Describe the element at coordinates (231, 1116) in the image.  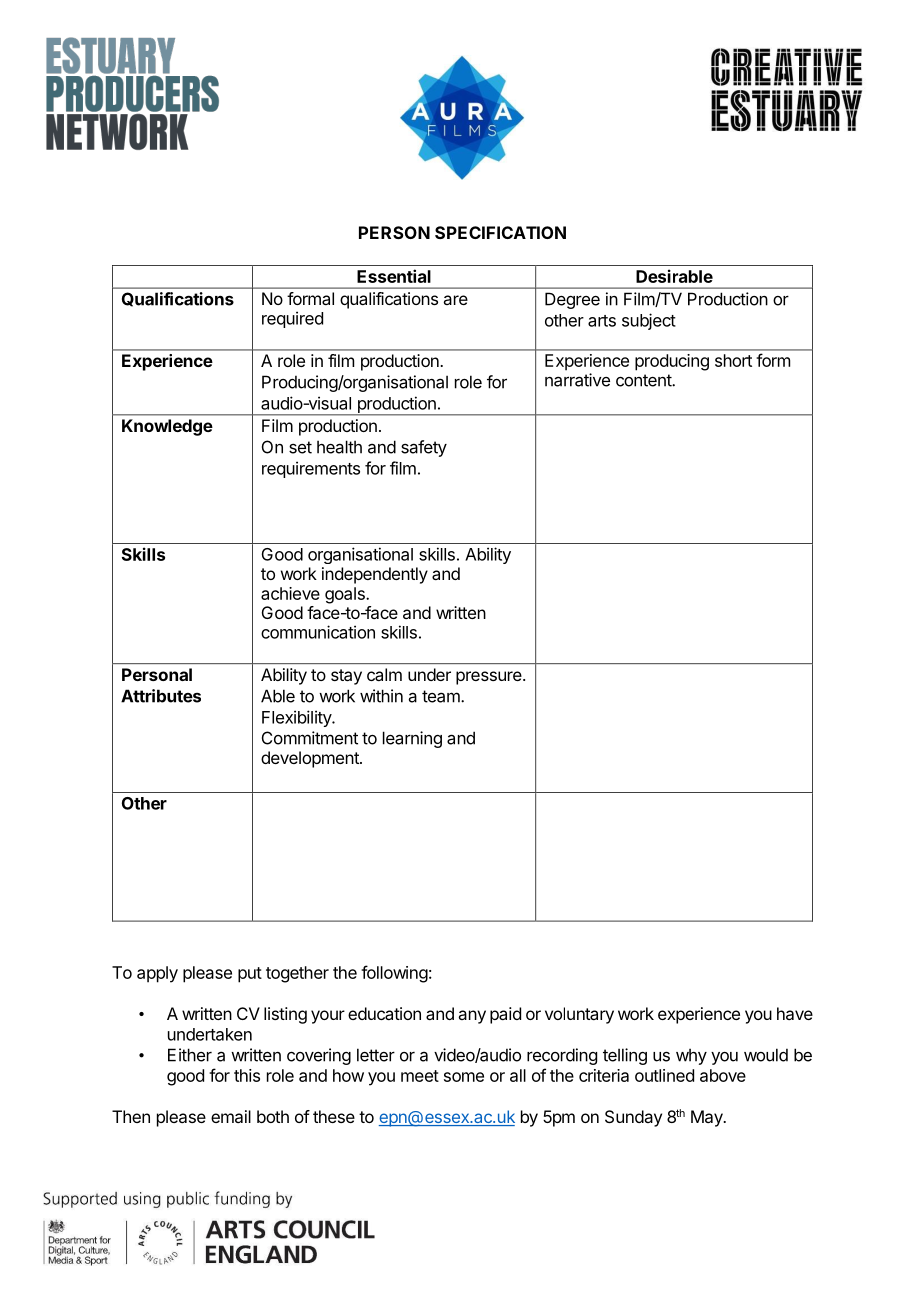
I see `email` at that location.
